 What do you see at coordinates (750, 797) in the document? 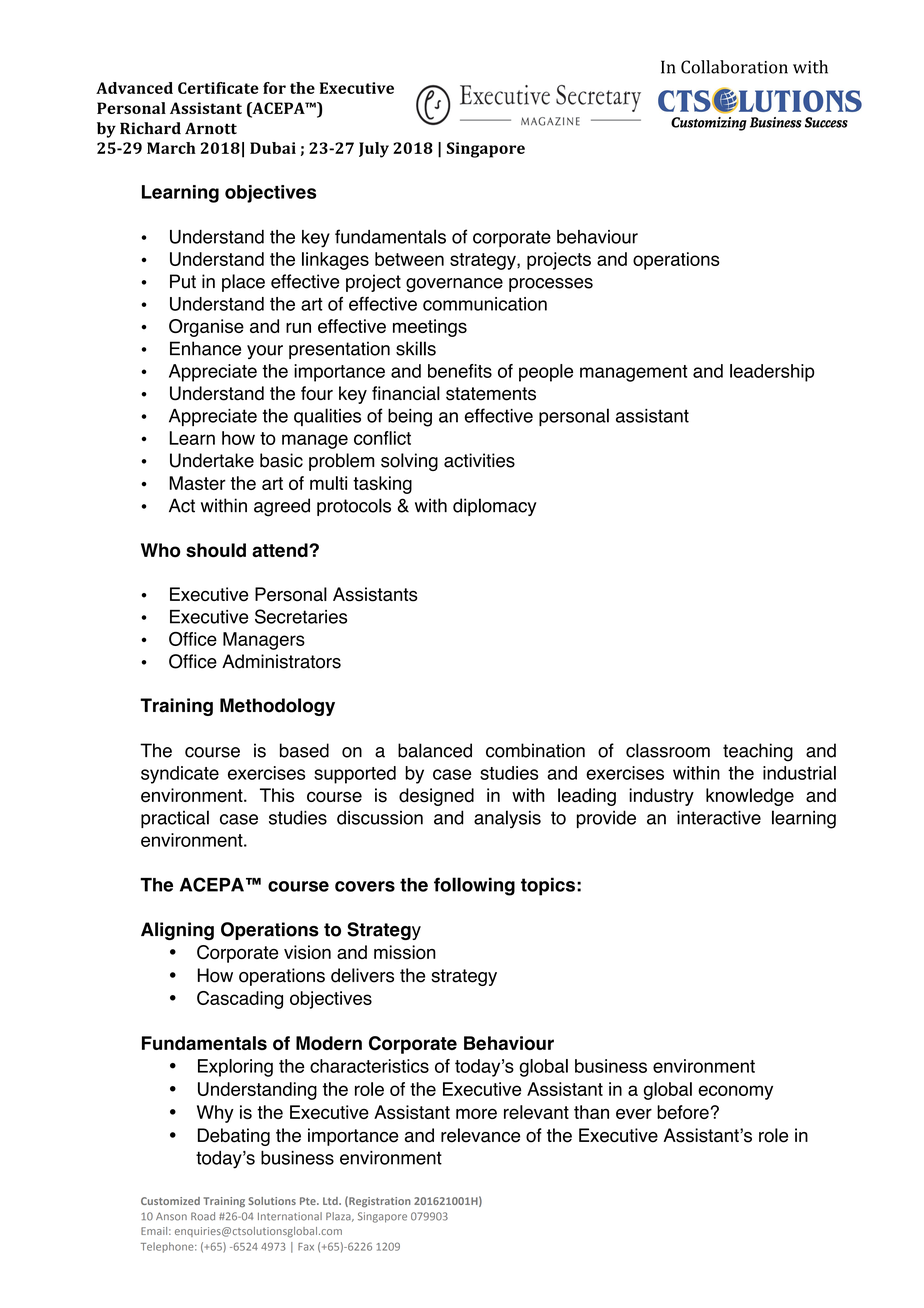
I see `knowledge` at bounding box center [750, 797].
